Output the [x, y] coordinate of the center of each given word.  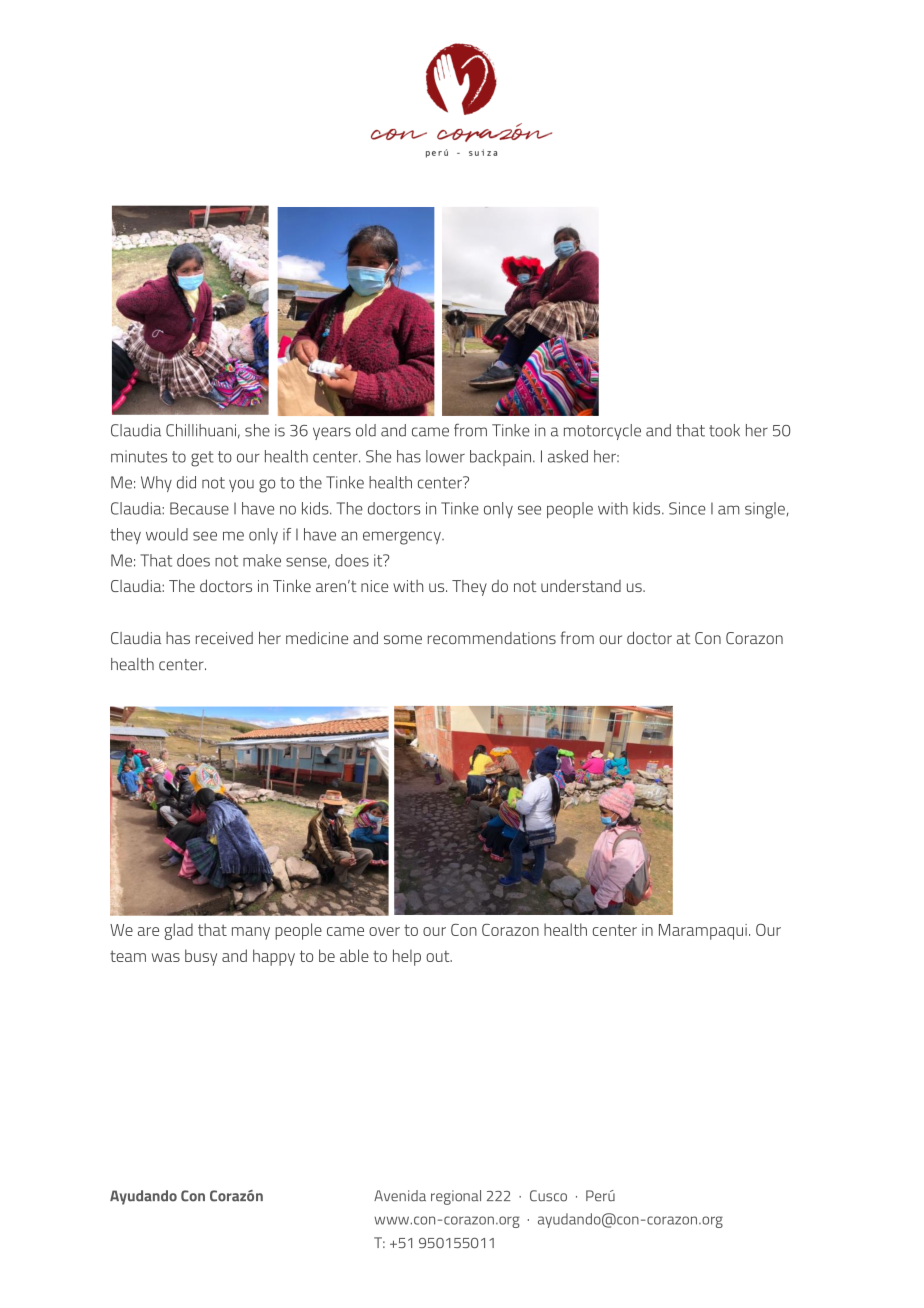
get [202, 459]
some [403, 639]
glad [178, 931]
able [354, 955]
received [224, 638]
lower [445, 456]
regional [456, 1197]
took [724, 430]
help [407, 957]
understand [581, 586]
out [439, 956]
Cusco [548, 1196]
